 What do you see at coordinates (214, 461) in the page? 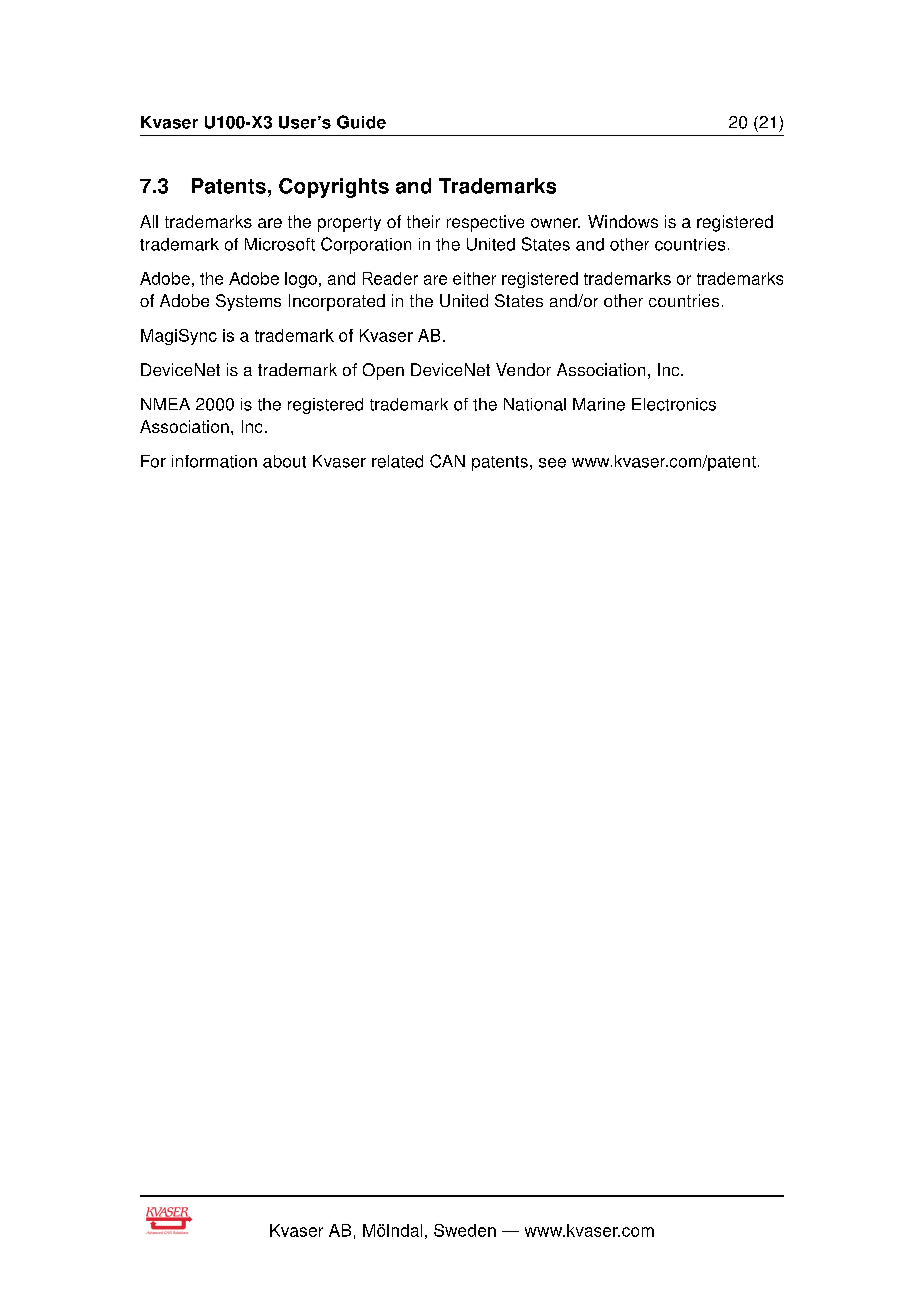
I see `information` at bounding box center [214, 461].
